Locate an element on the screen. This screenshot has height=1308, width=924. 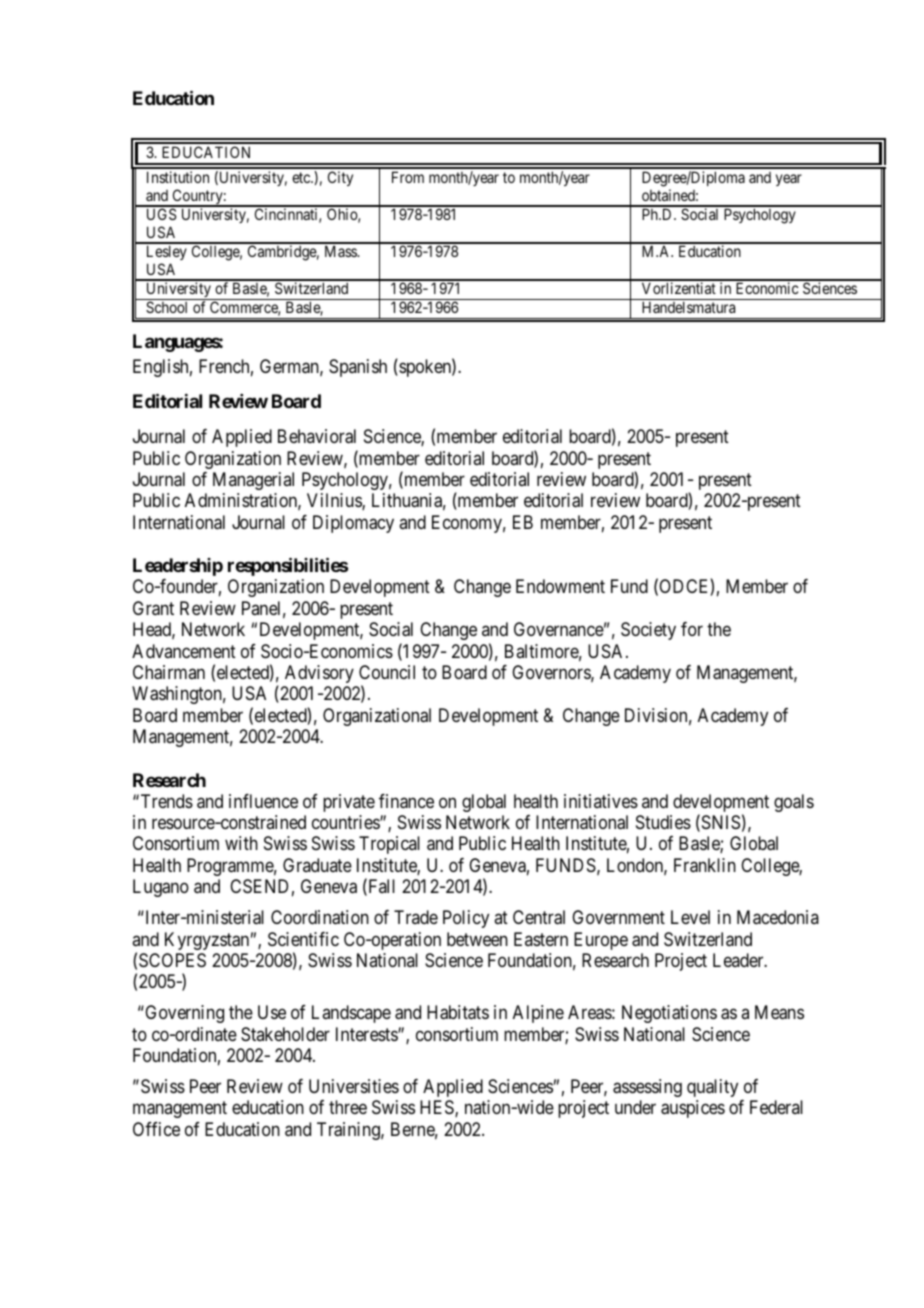
Spanish is located at coordinates (358, 368).
